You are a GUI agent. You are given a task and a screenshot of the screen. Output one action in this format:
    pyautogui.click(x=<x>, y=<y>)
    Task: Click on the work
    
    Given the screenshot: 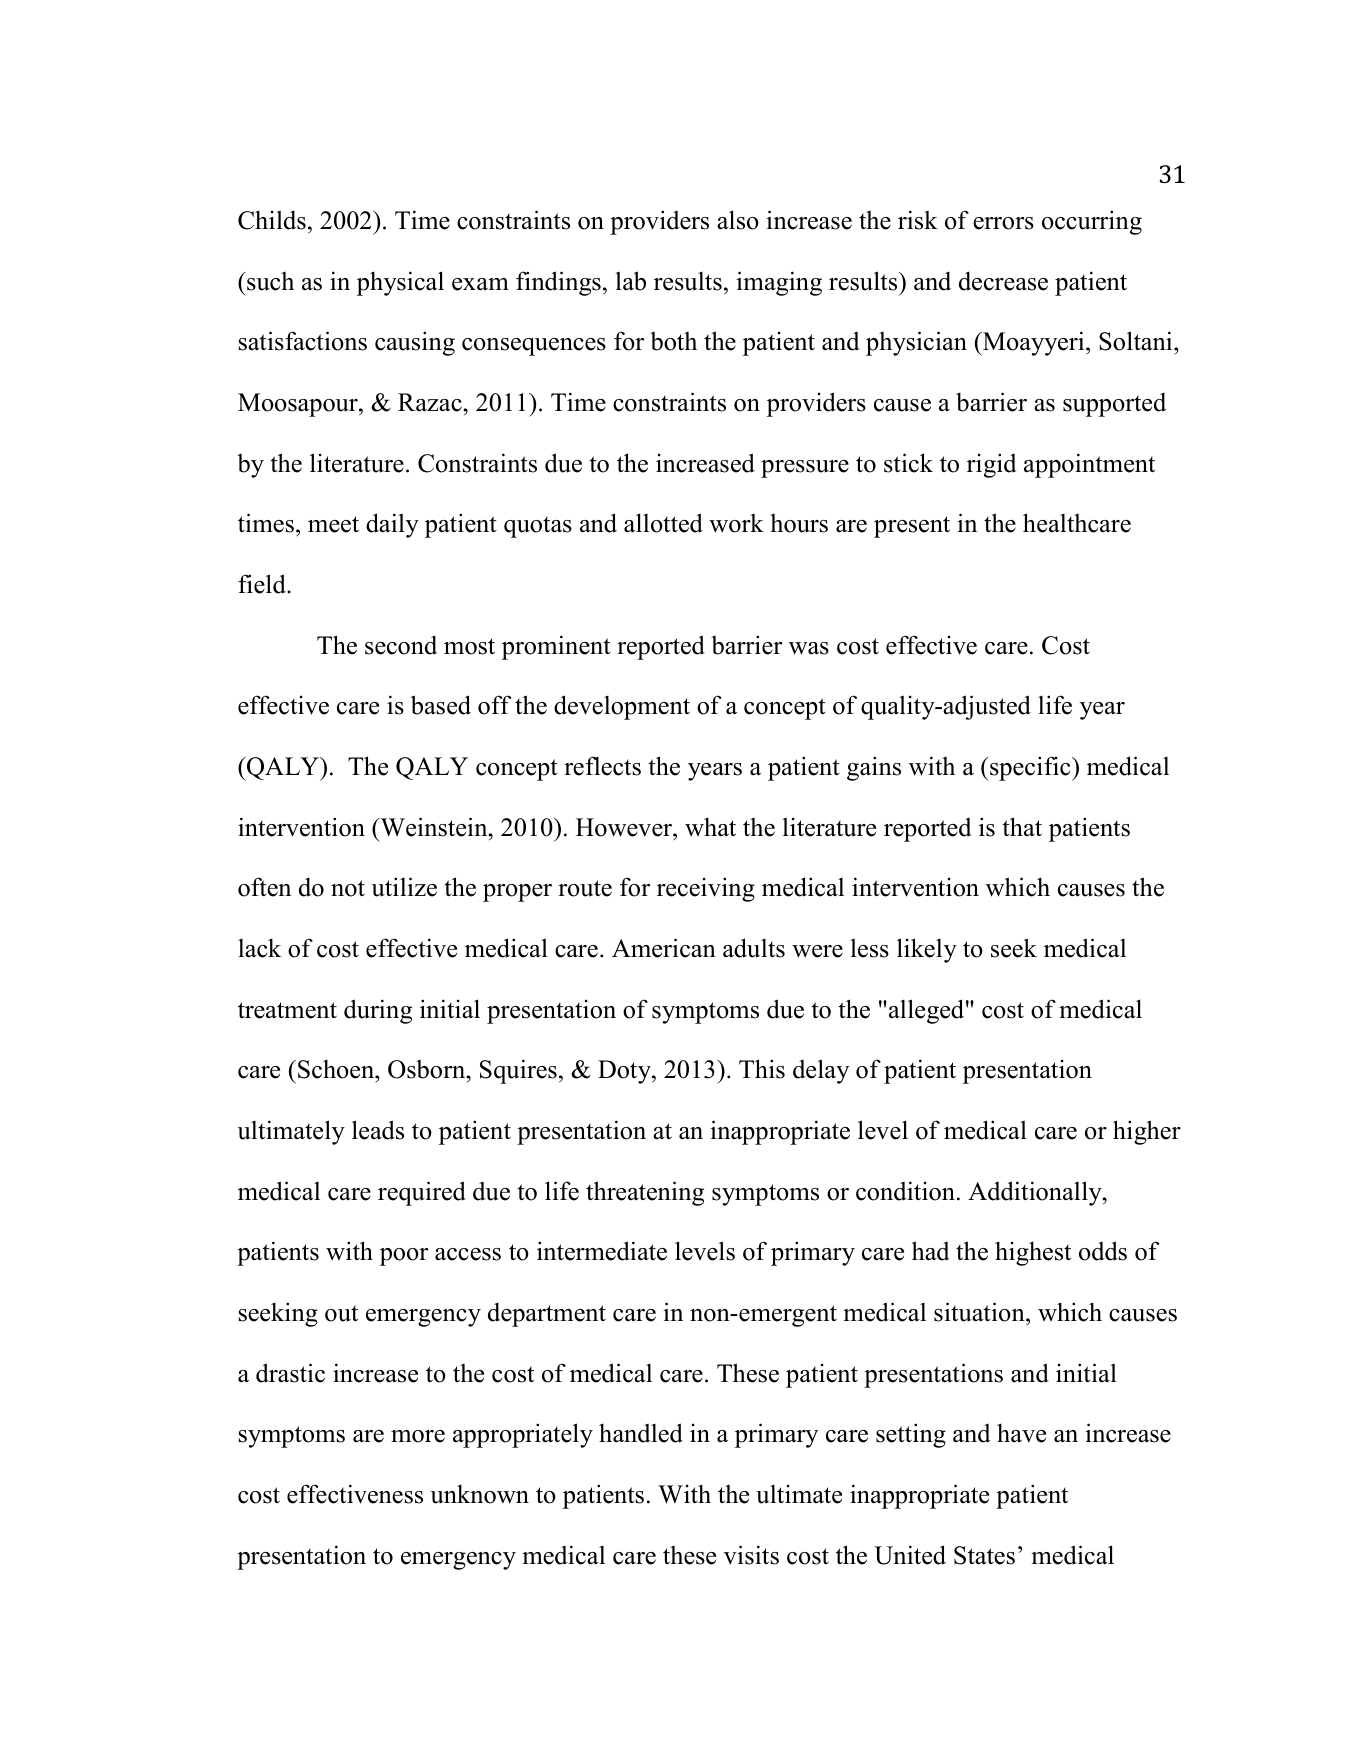 What is the action you would take?
    pyautogui.click(x=736, y=523)
